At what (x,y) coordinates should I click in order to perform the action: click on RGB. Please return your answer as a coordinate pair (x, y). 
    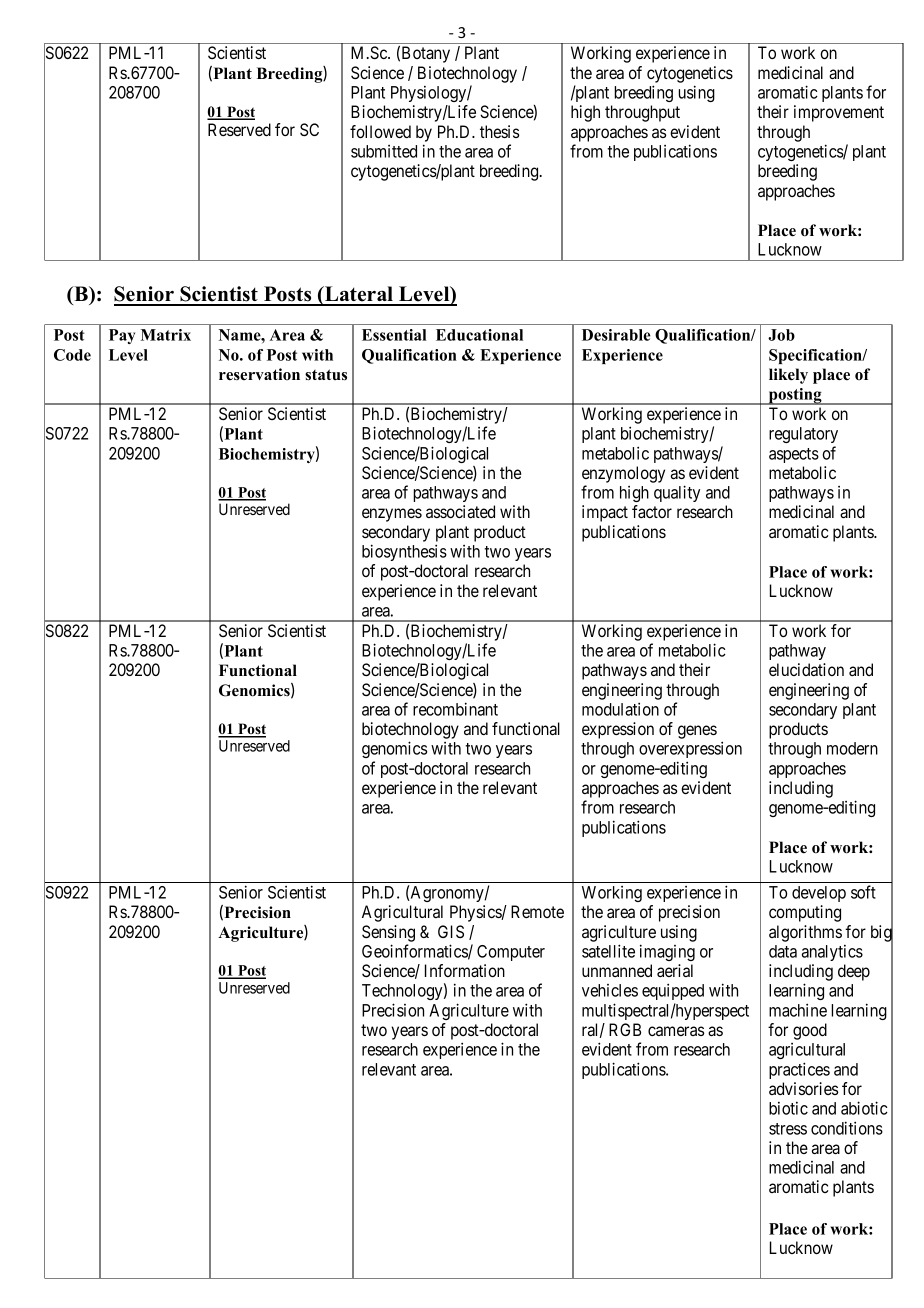
    Looking at the image, I should click on (625, 1029).
